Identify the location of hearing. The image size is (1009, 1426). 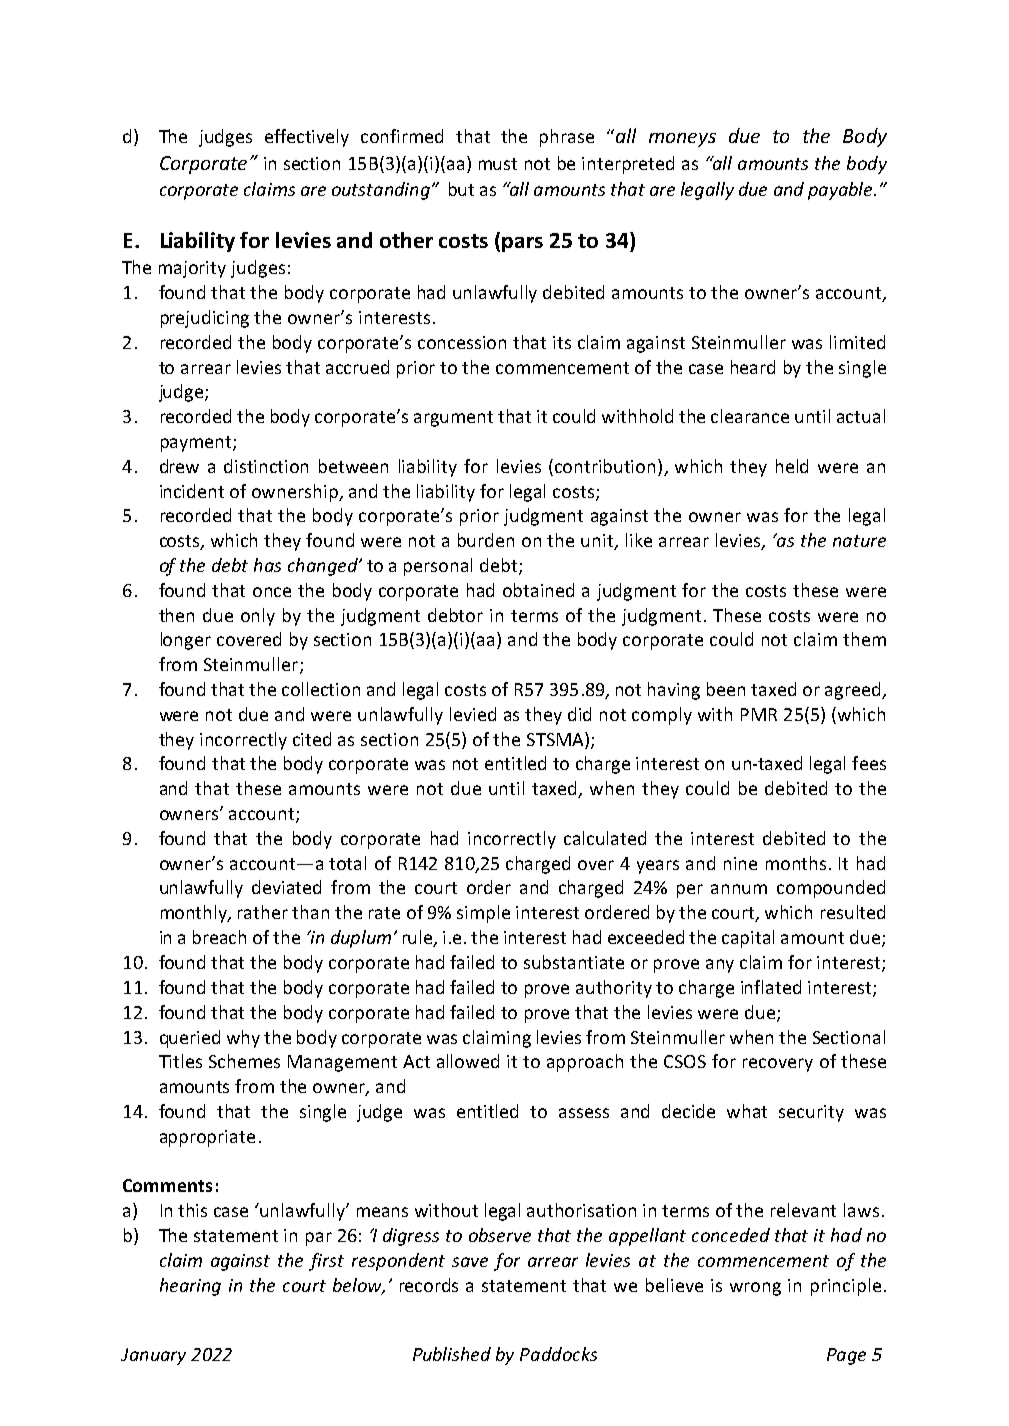
(190, 1287).
